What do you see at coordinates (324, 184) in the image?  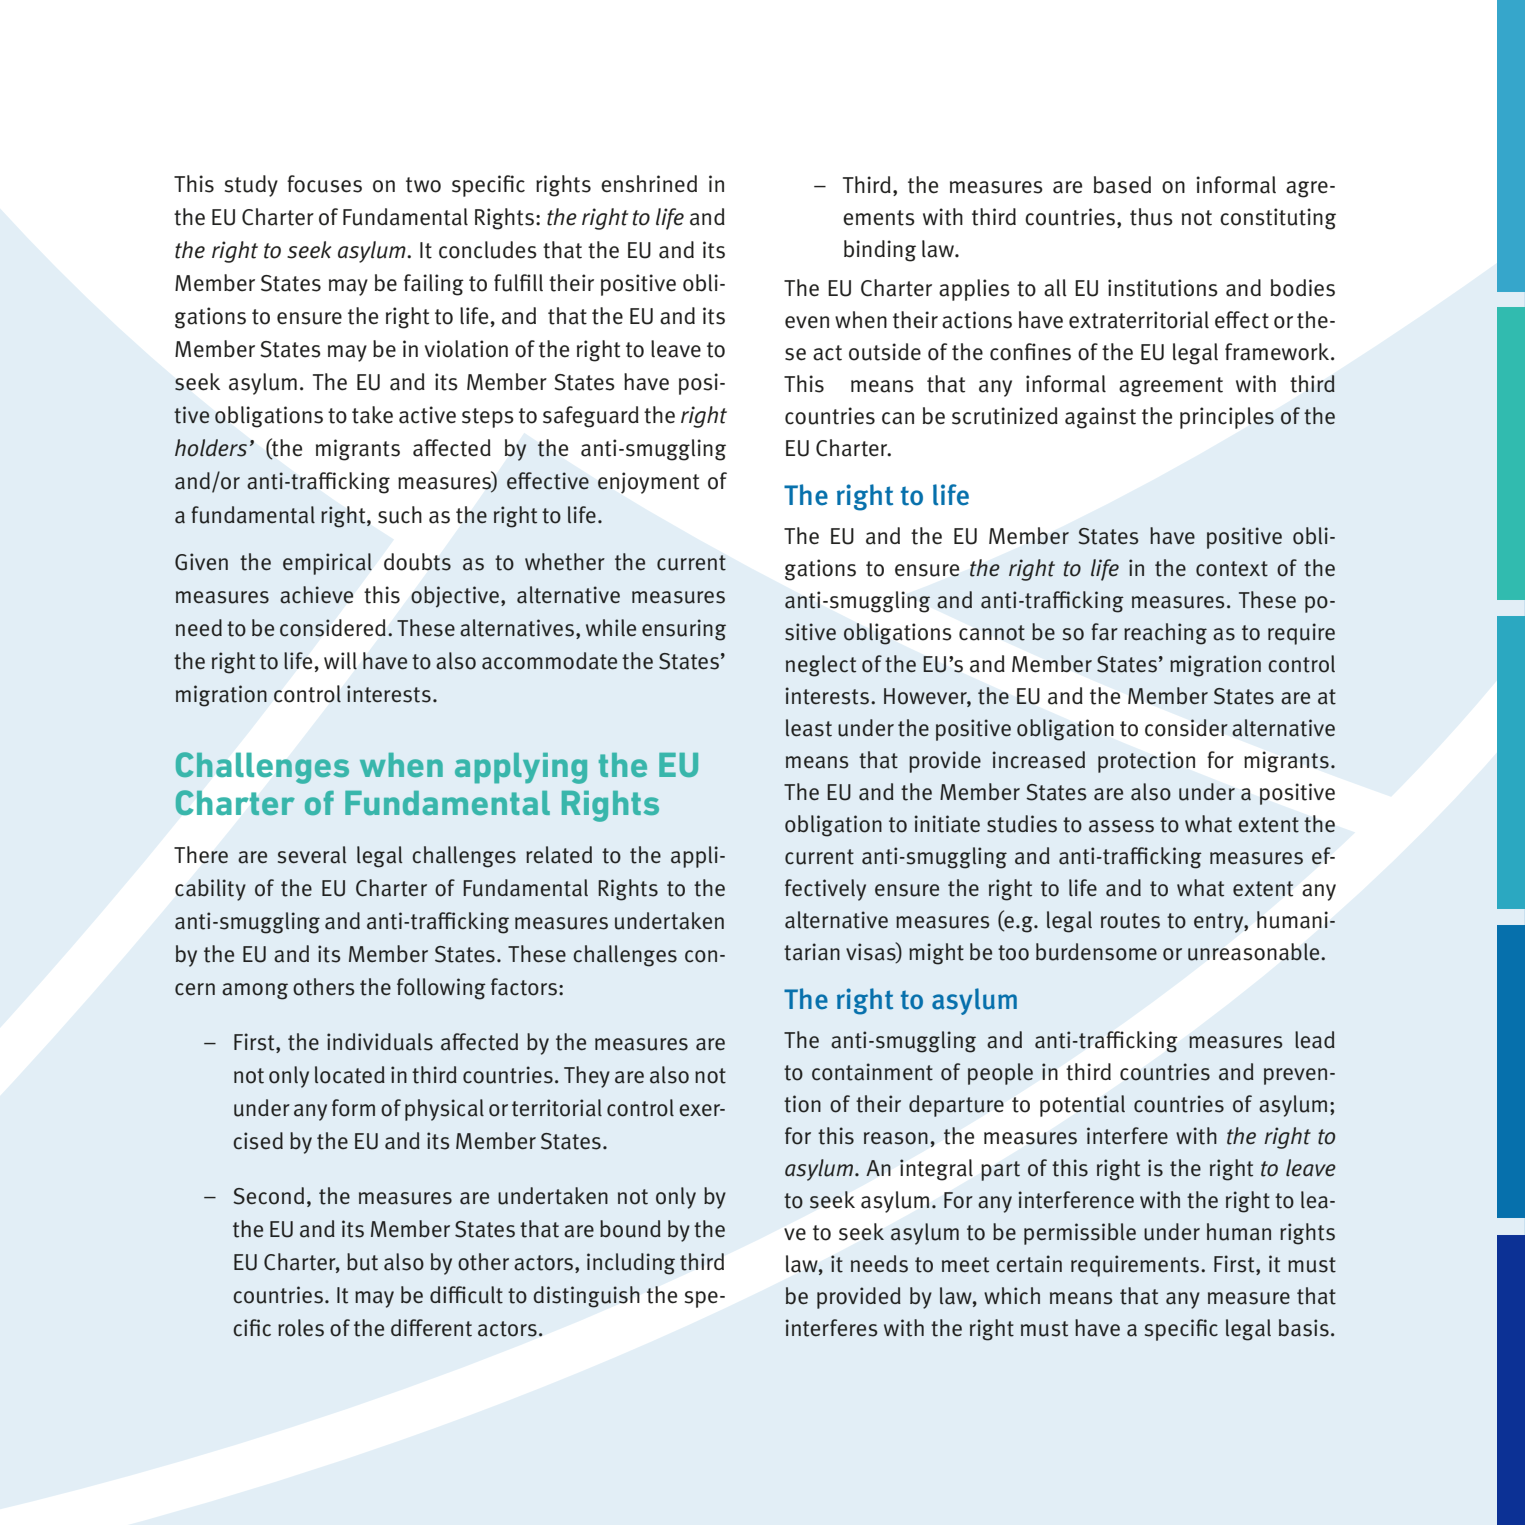 I see `focuses` at bounding box center [324, 184].
